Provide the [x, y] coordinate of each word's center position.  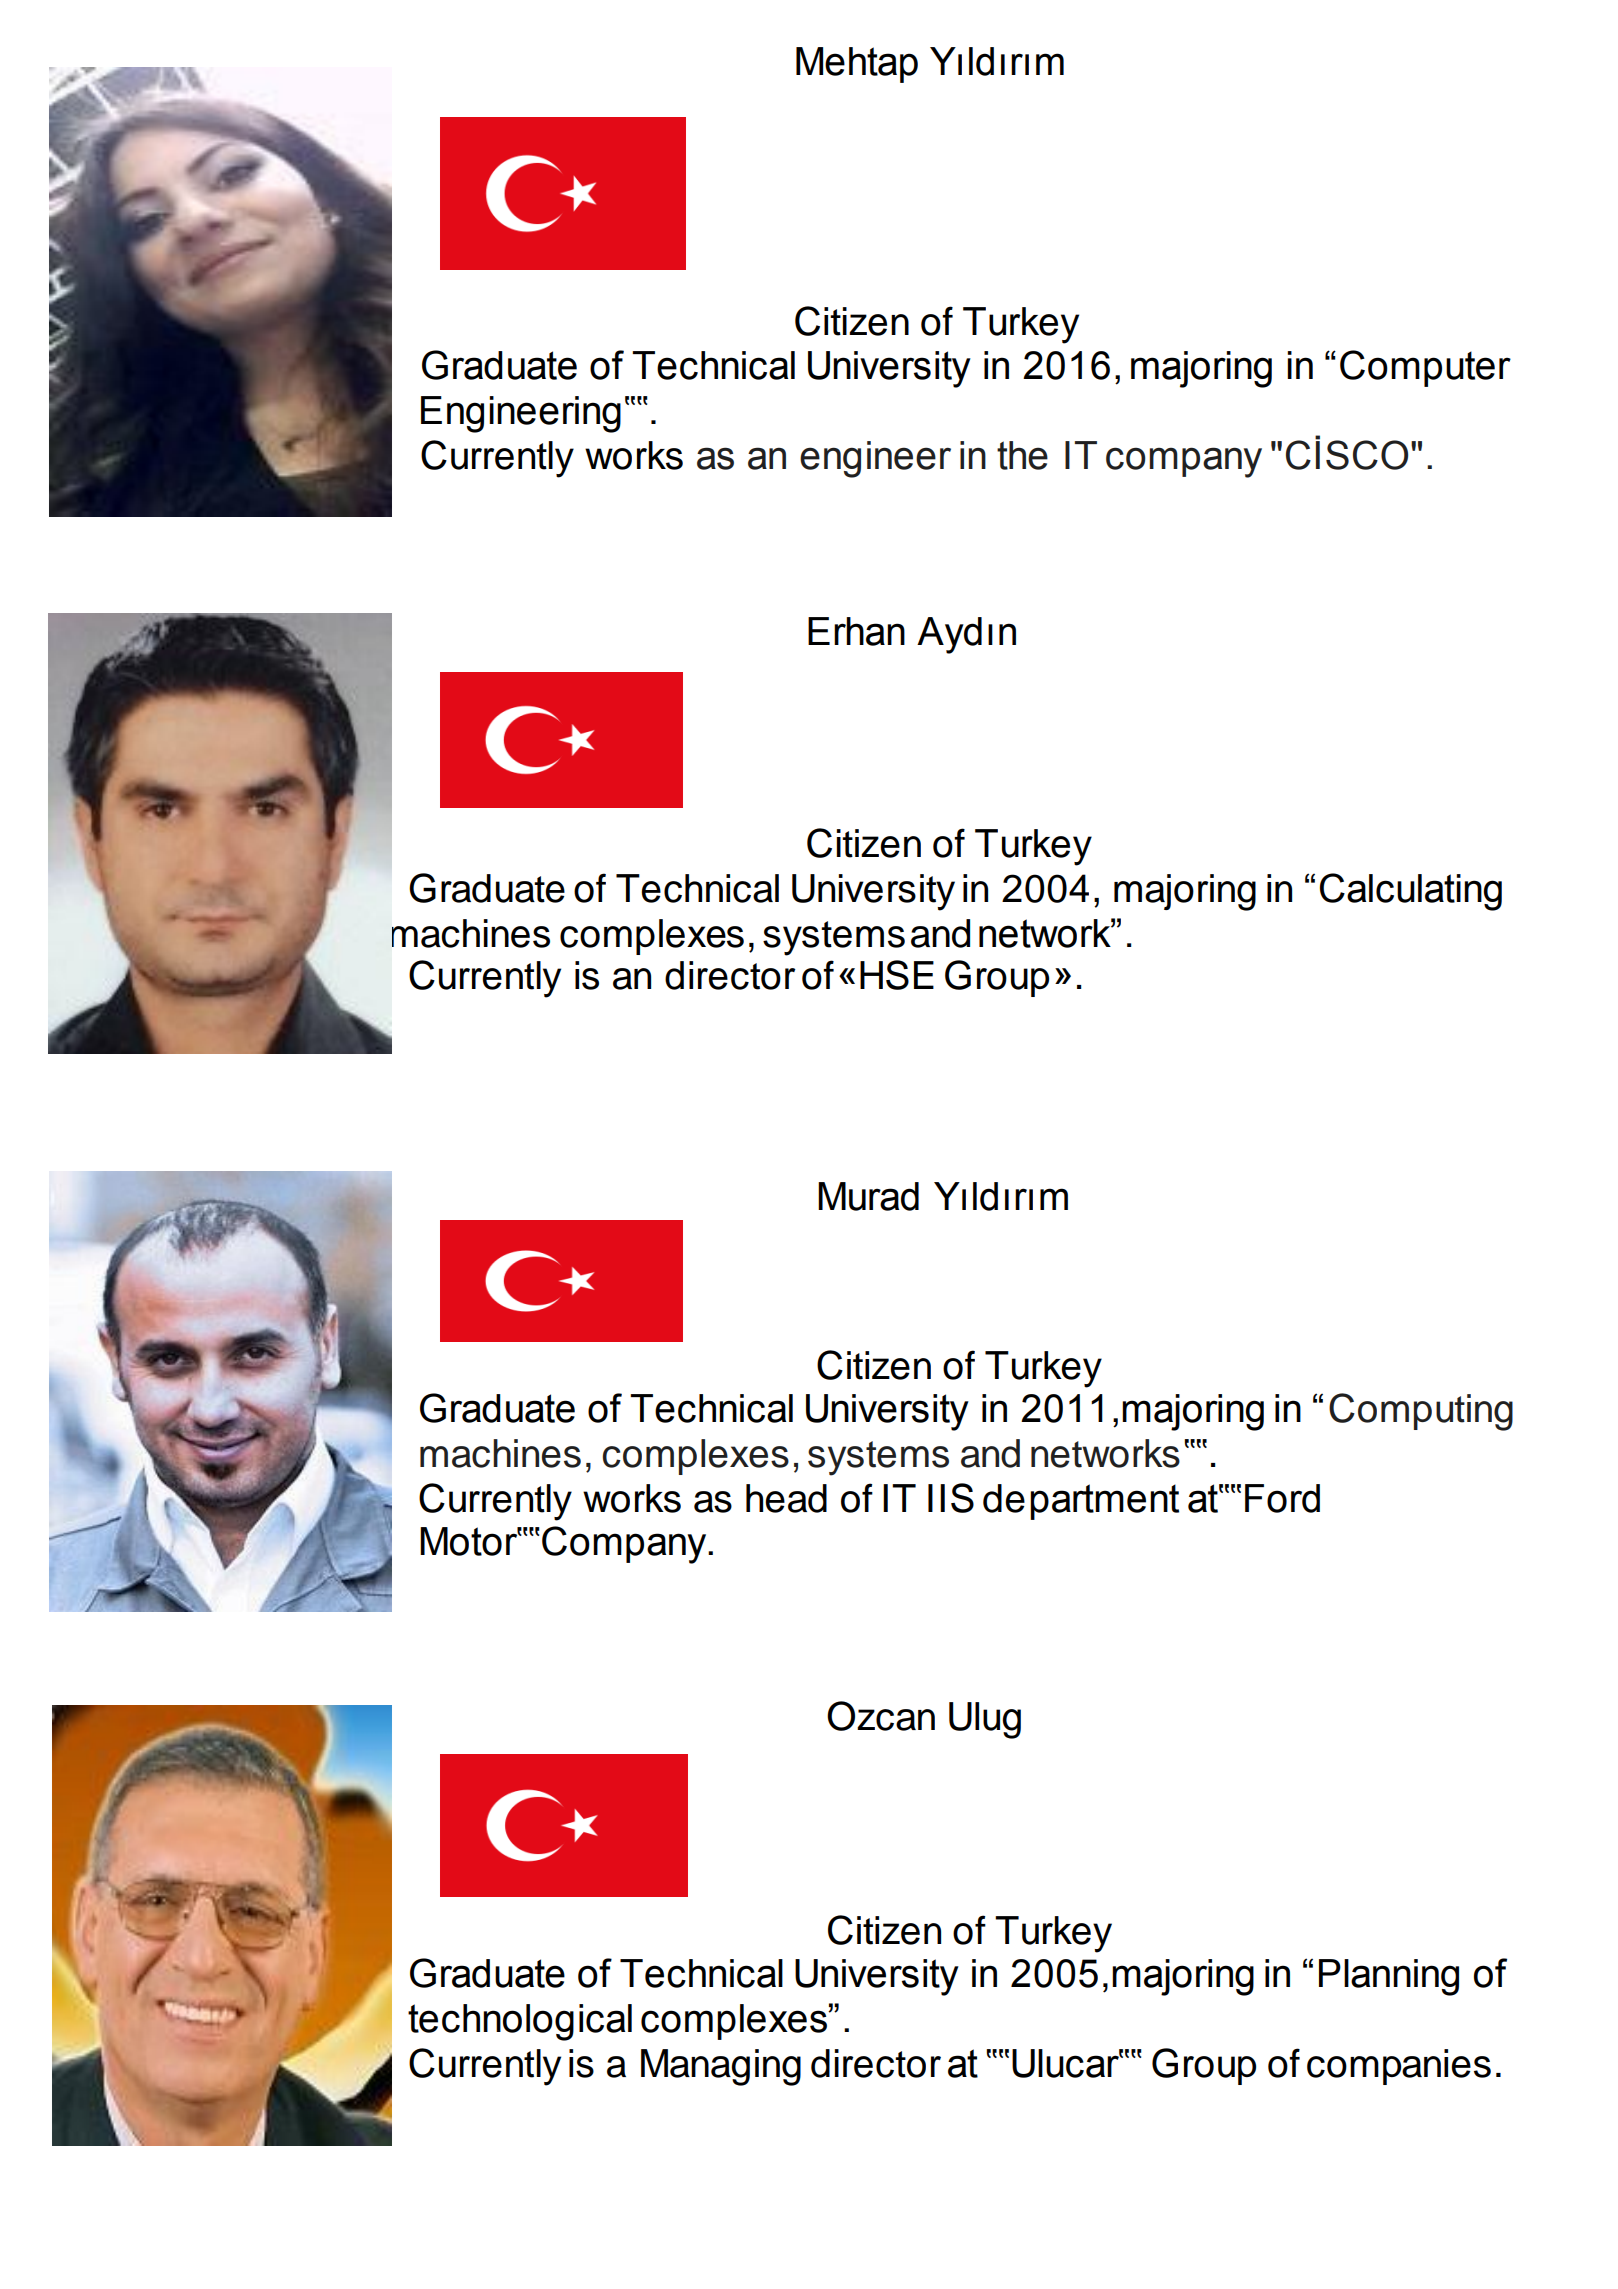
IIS [951, 1498]
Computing [1421, 1412]
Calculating [1411, 892]
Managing [721, 2067]
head [786, 1498]
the [1022, 455]
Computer [1425, 368]
